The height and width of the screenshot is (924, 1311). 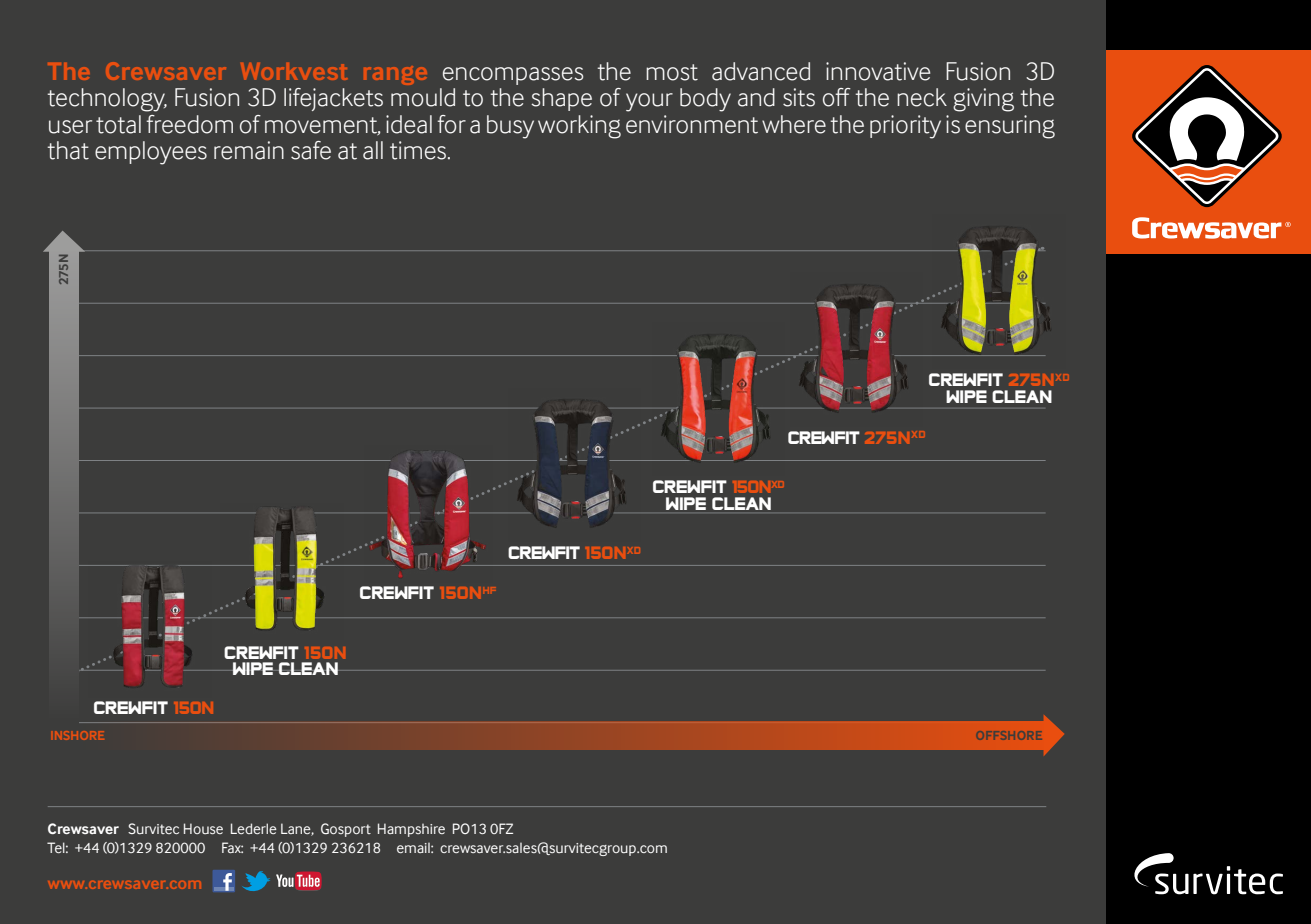 What do you see at coordinates (419, 150) in the screenshot?
I see `times` at bounding box center [419, 150].
